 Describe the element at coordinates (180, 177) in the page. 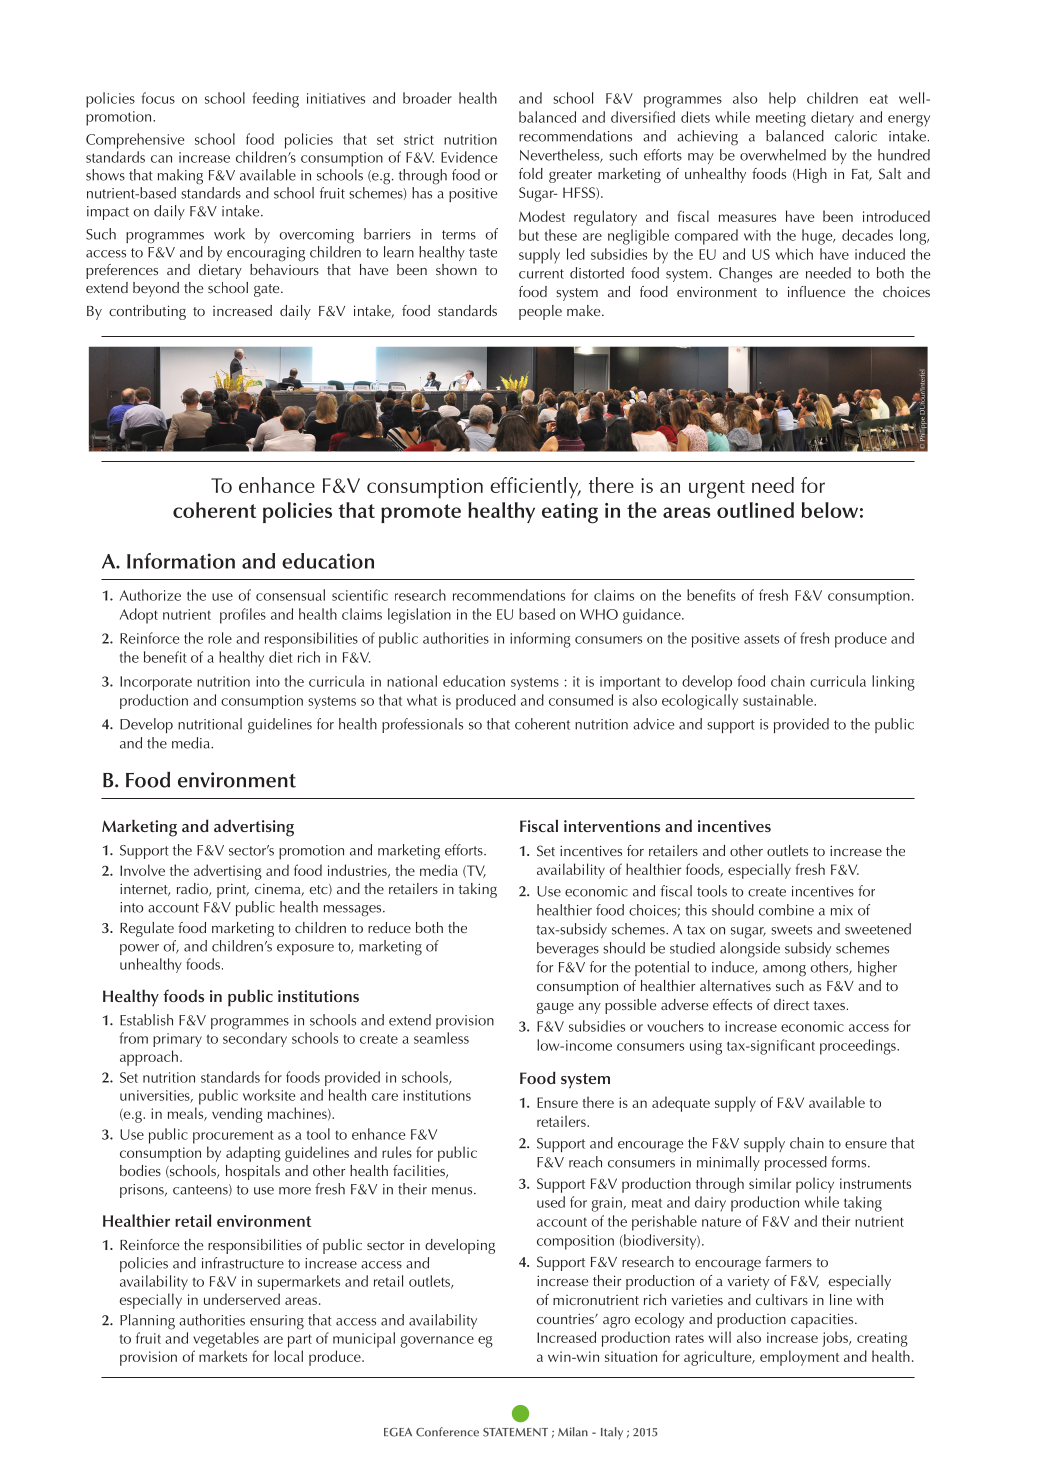

I see `making` at that location.
